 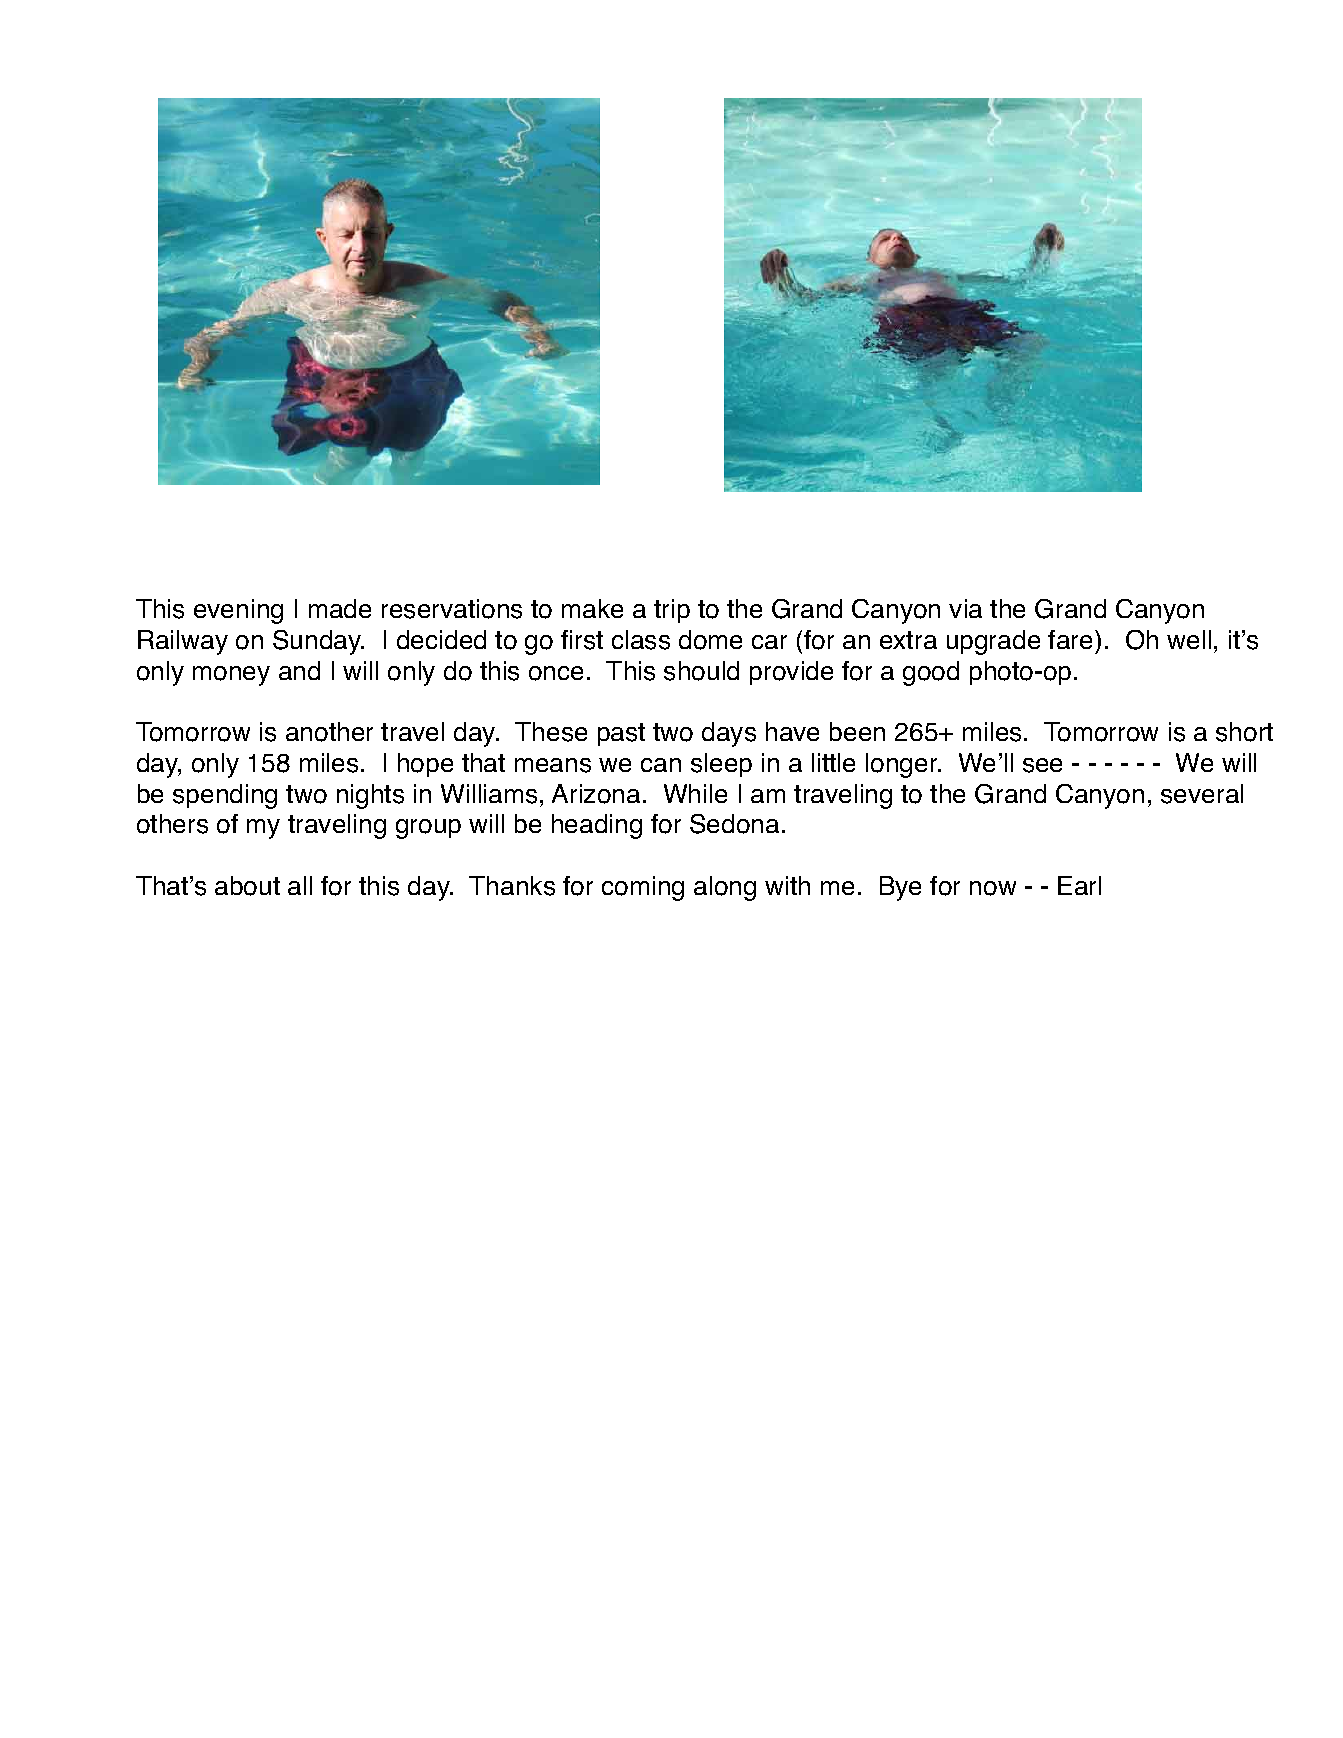 I want to click on along, so click(x=725, y=888).
